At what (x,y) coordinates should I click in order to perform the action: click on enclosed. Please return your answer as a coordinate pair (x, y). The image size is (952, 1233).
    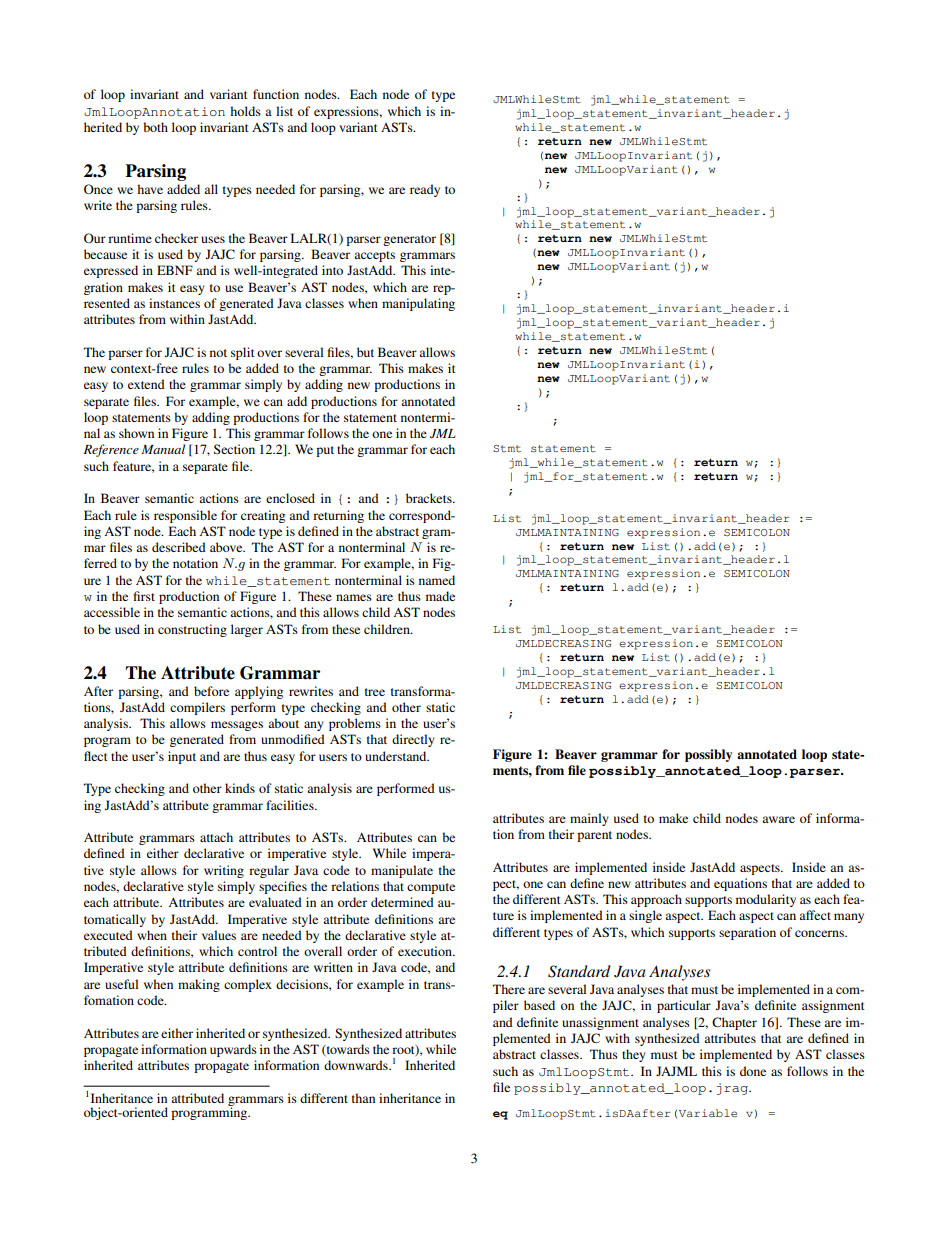
    Looking at the image, I should click on (290, 498).
